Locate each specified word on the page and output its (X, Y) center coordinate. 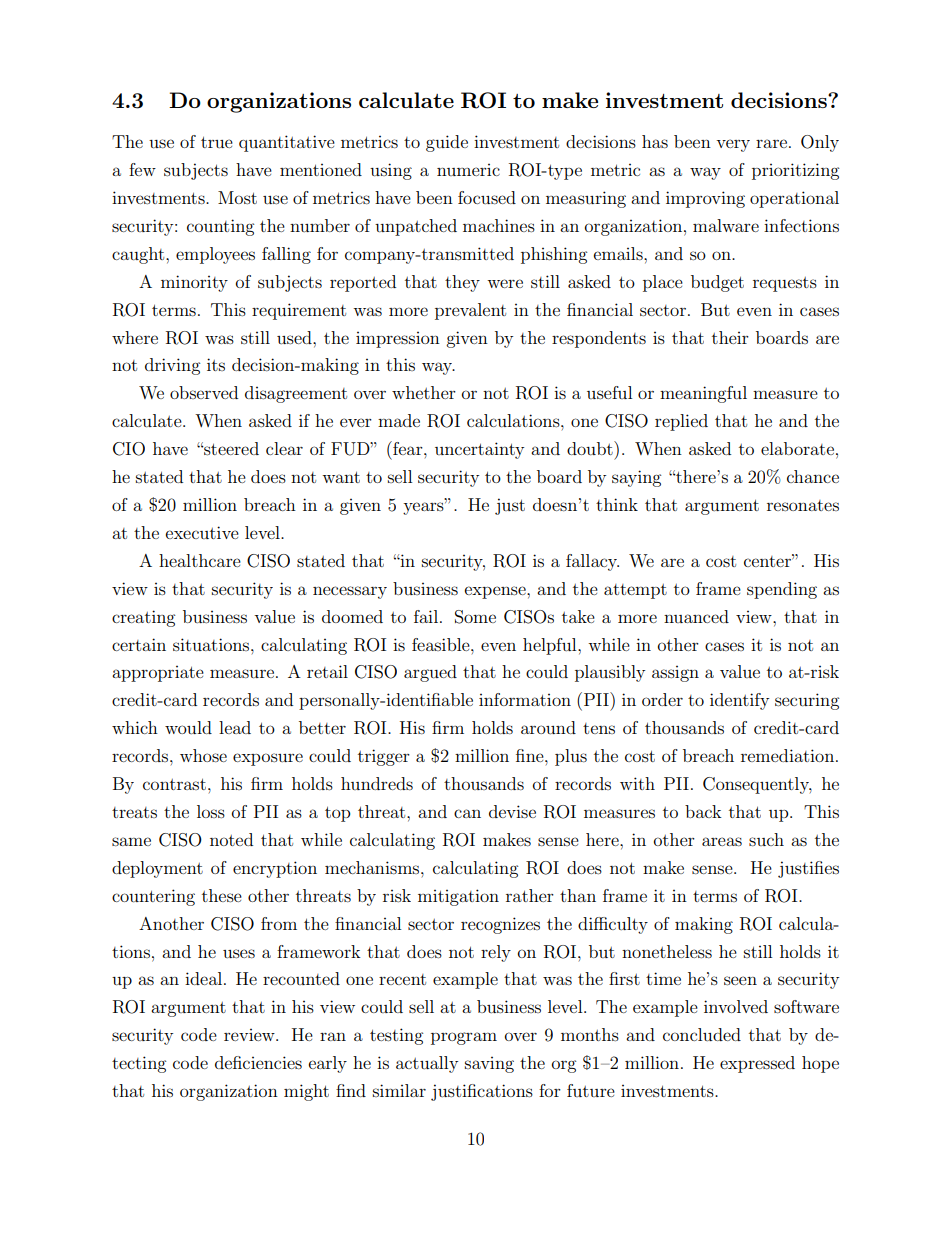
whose (203, 755)
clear (284, 448)
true (217, 142)
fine (531, 755)
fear (408, 448)
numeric (468, 170)
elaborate (797, 448)
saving (489, 1065)
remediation (789, 755)
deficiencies (258, 1062)
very (733, 145)
